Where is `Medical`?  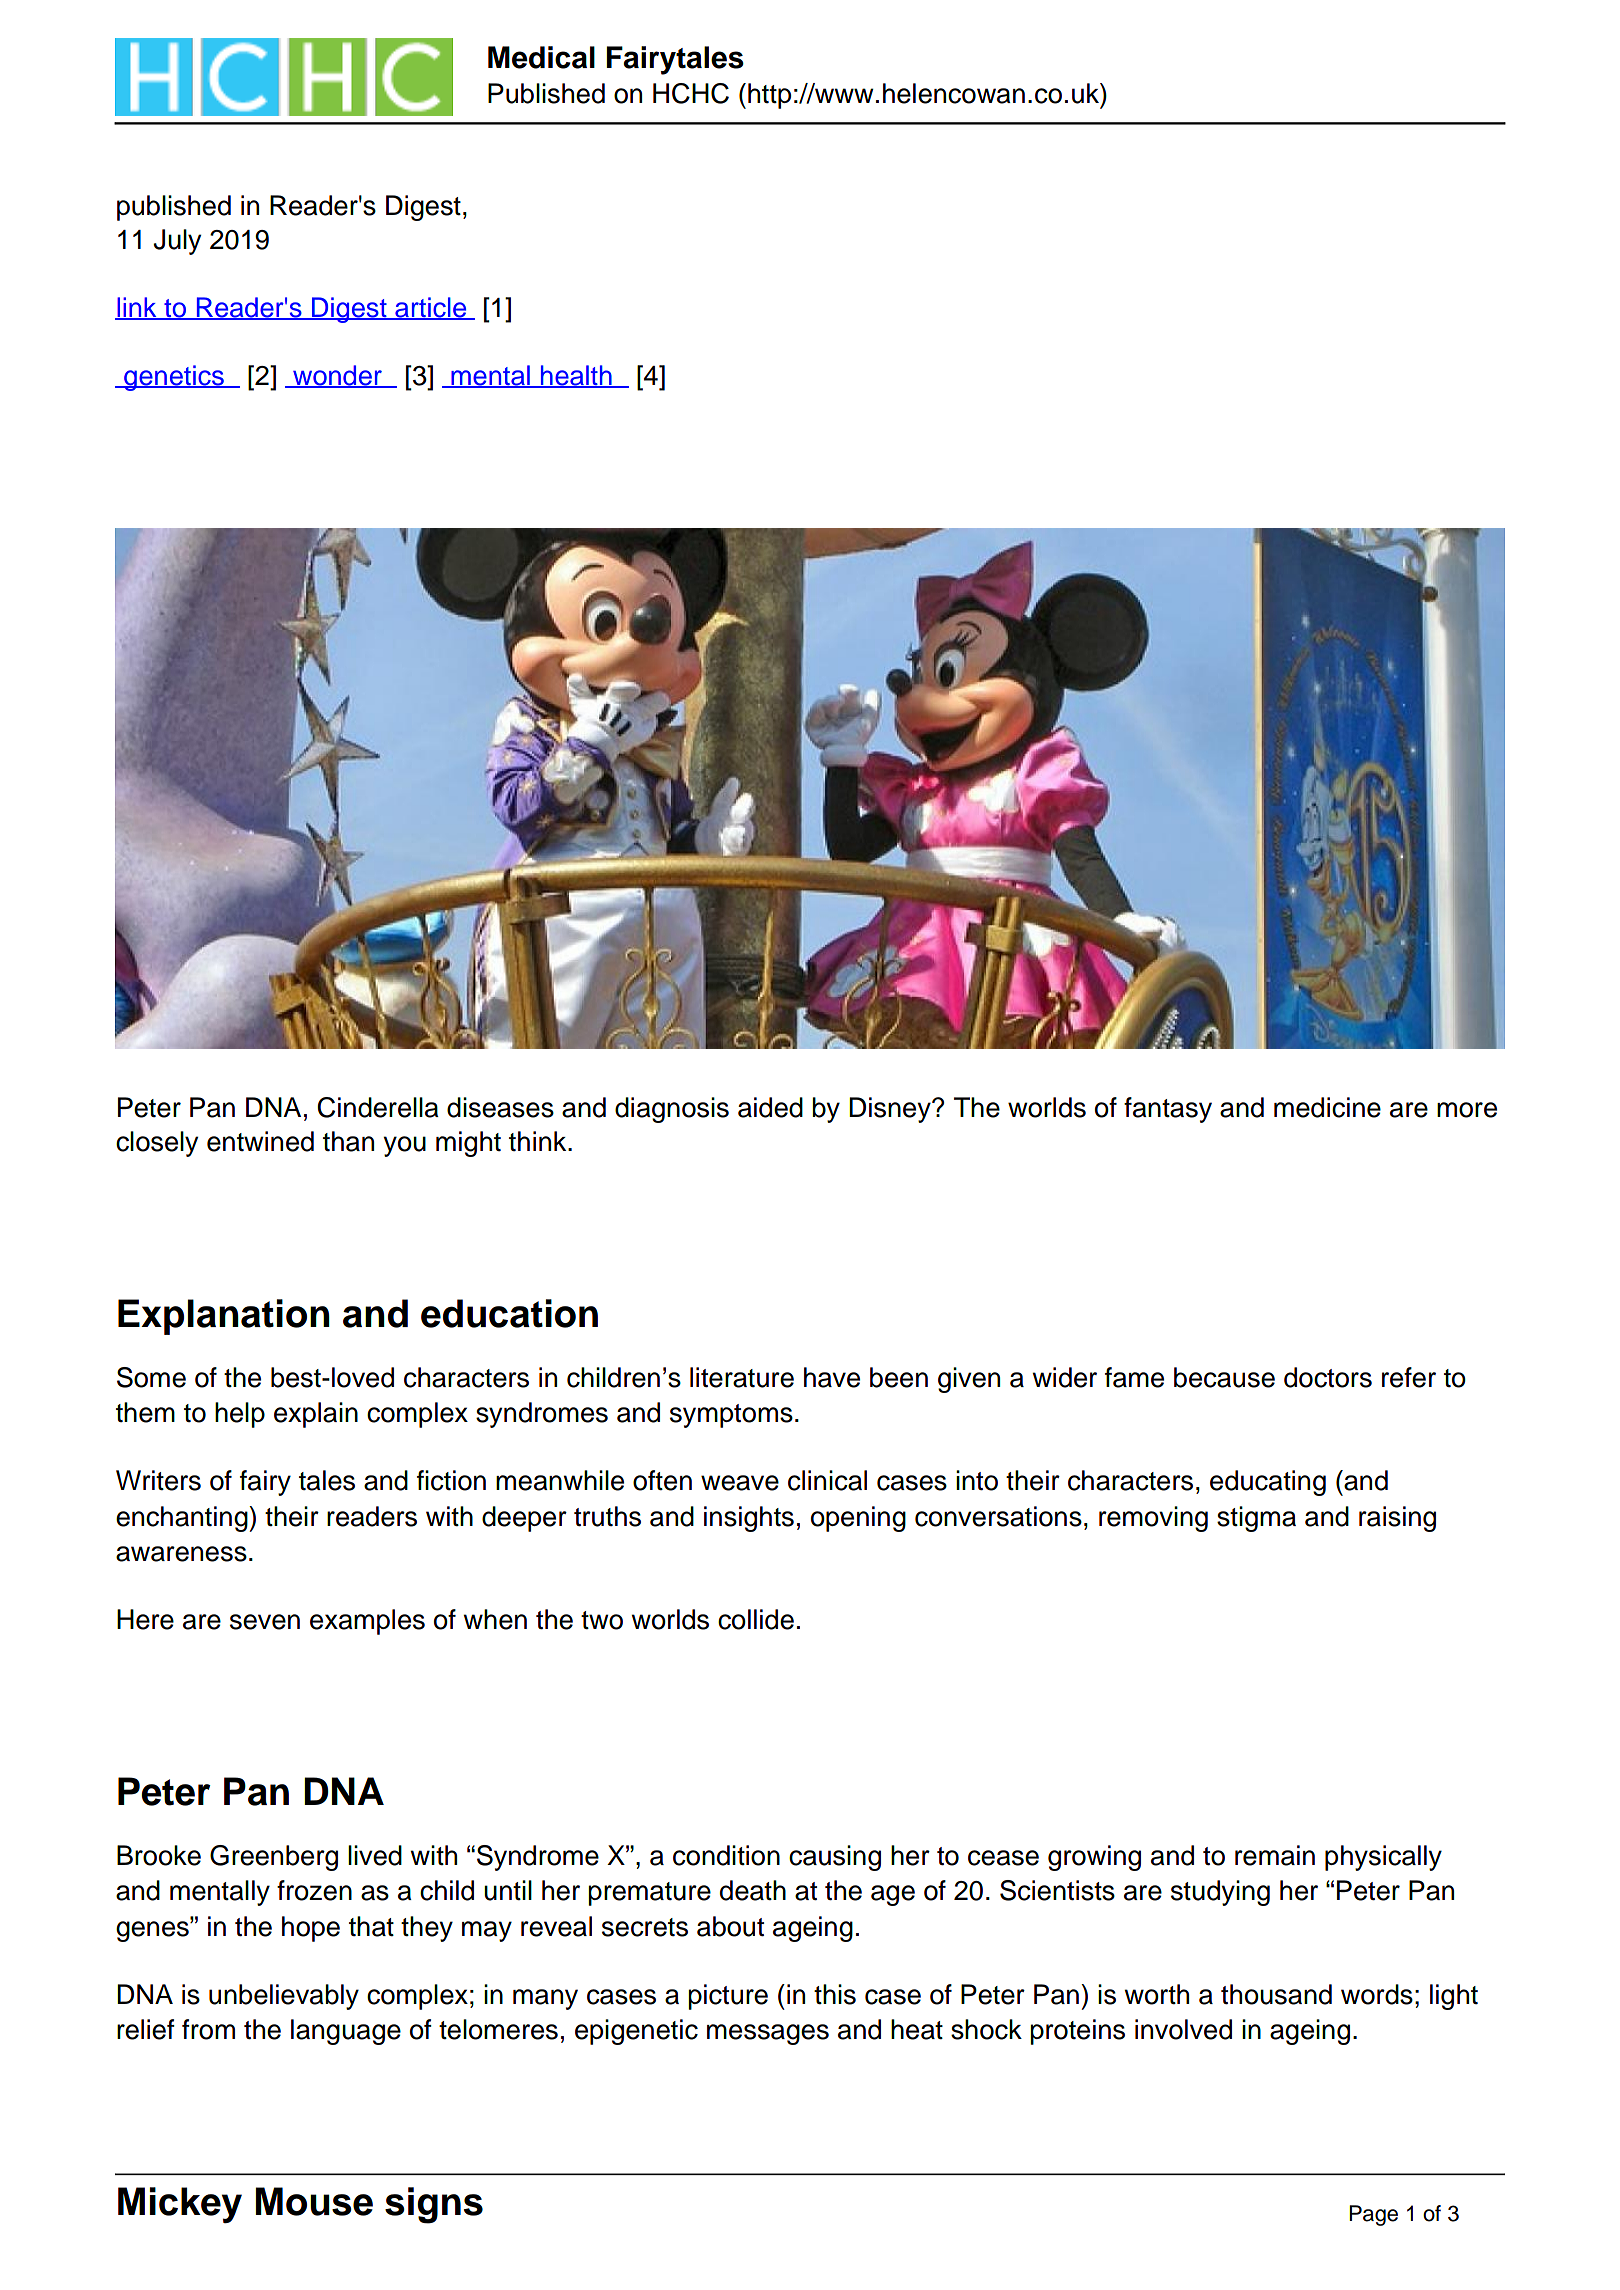
Medical is located at coordinates (541, 57).
